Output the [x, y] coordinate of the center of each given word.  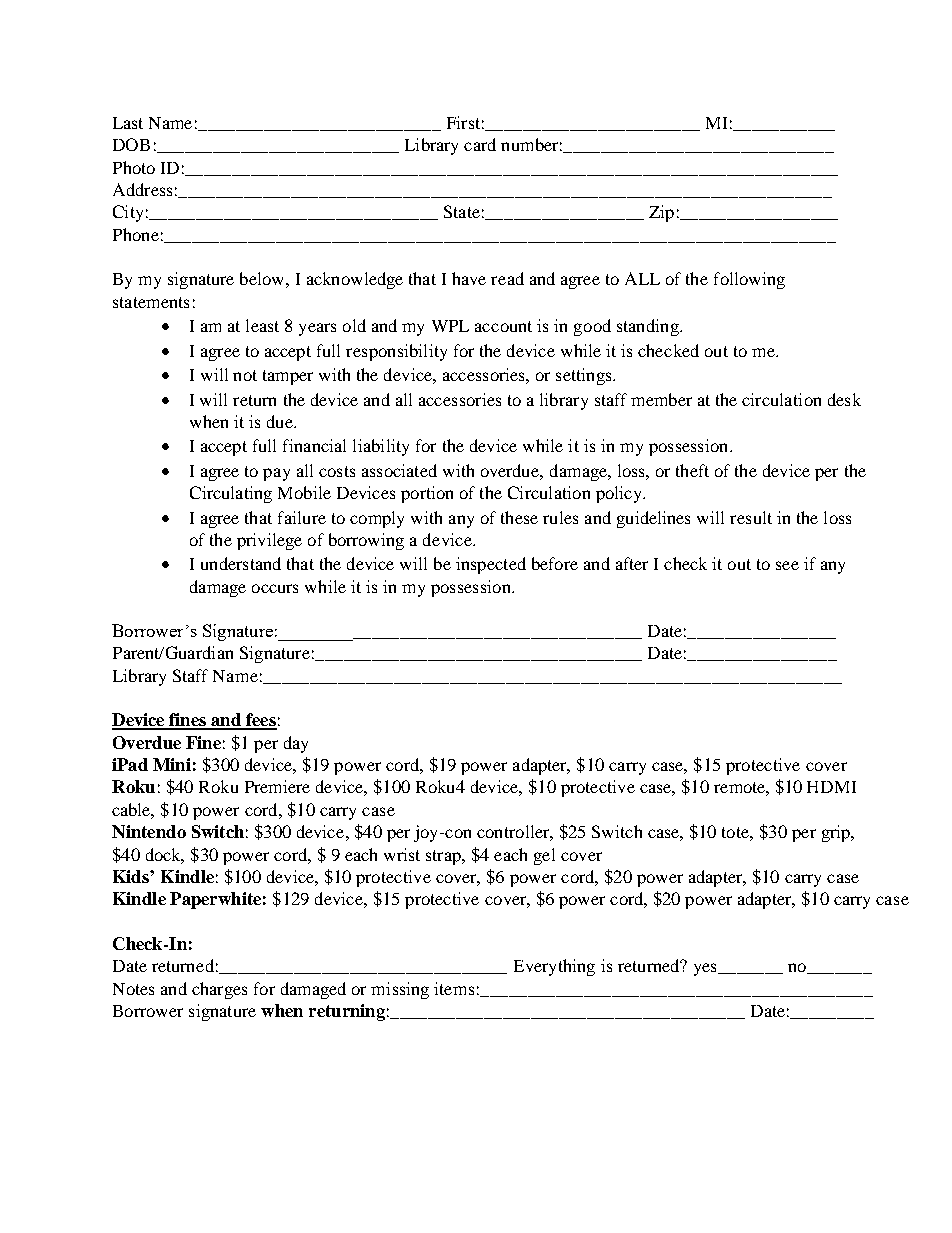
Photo [134, 167]
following [749, 280]
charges [219, 990]
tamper [288, 377]
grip [837, 833]
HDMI [831, 787]
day [296, 744]
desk [844, 399]
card [480, 144]
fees [260, 721]
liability [381, 447]
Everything [554, 967]
